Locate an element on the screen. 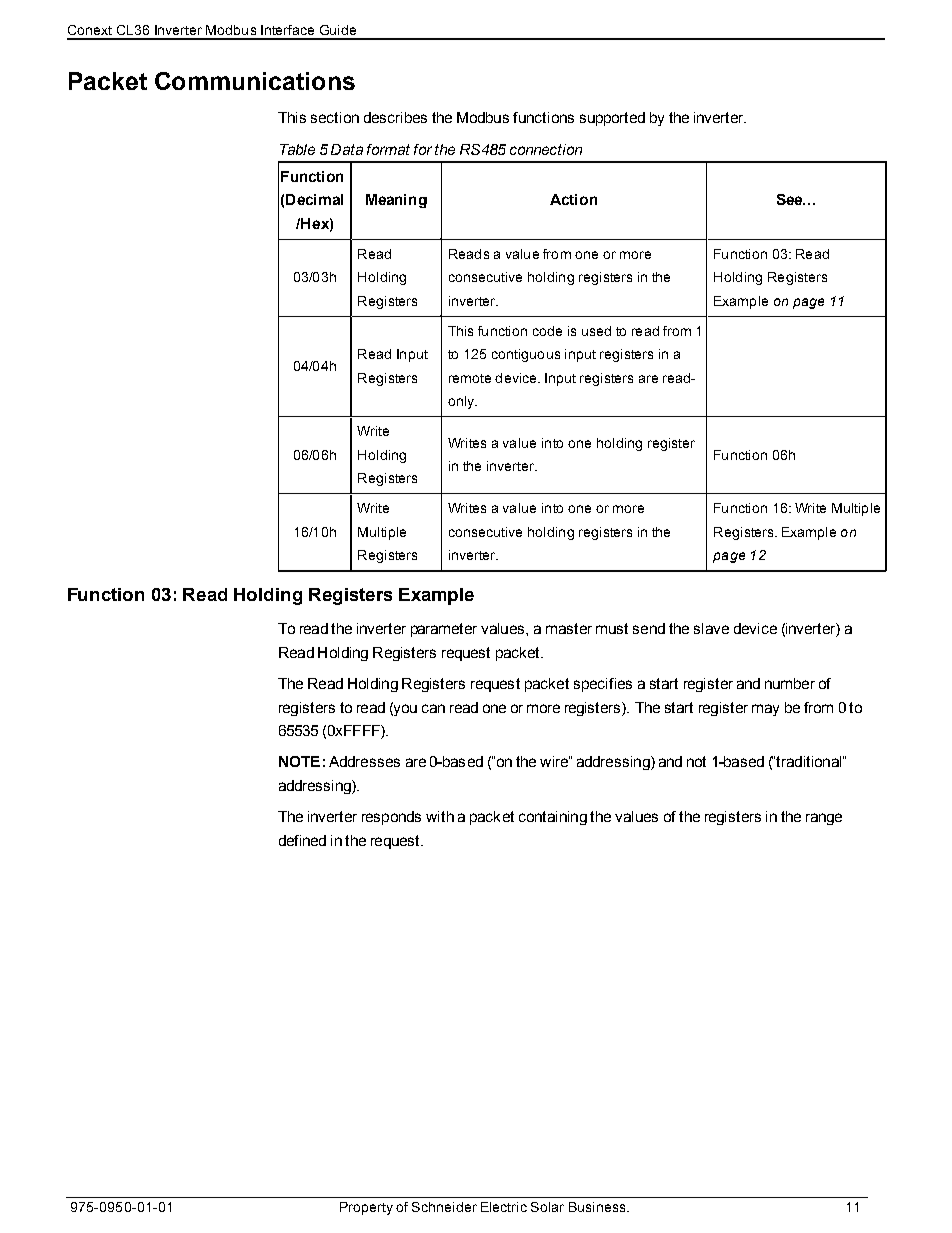  used is located at coordinates (596, 331).
